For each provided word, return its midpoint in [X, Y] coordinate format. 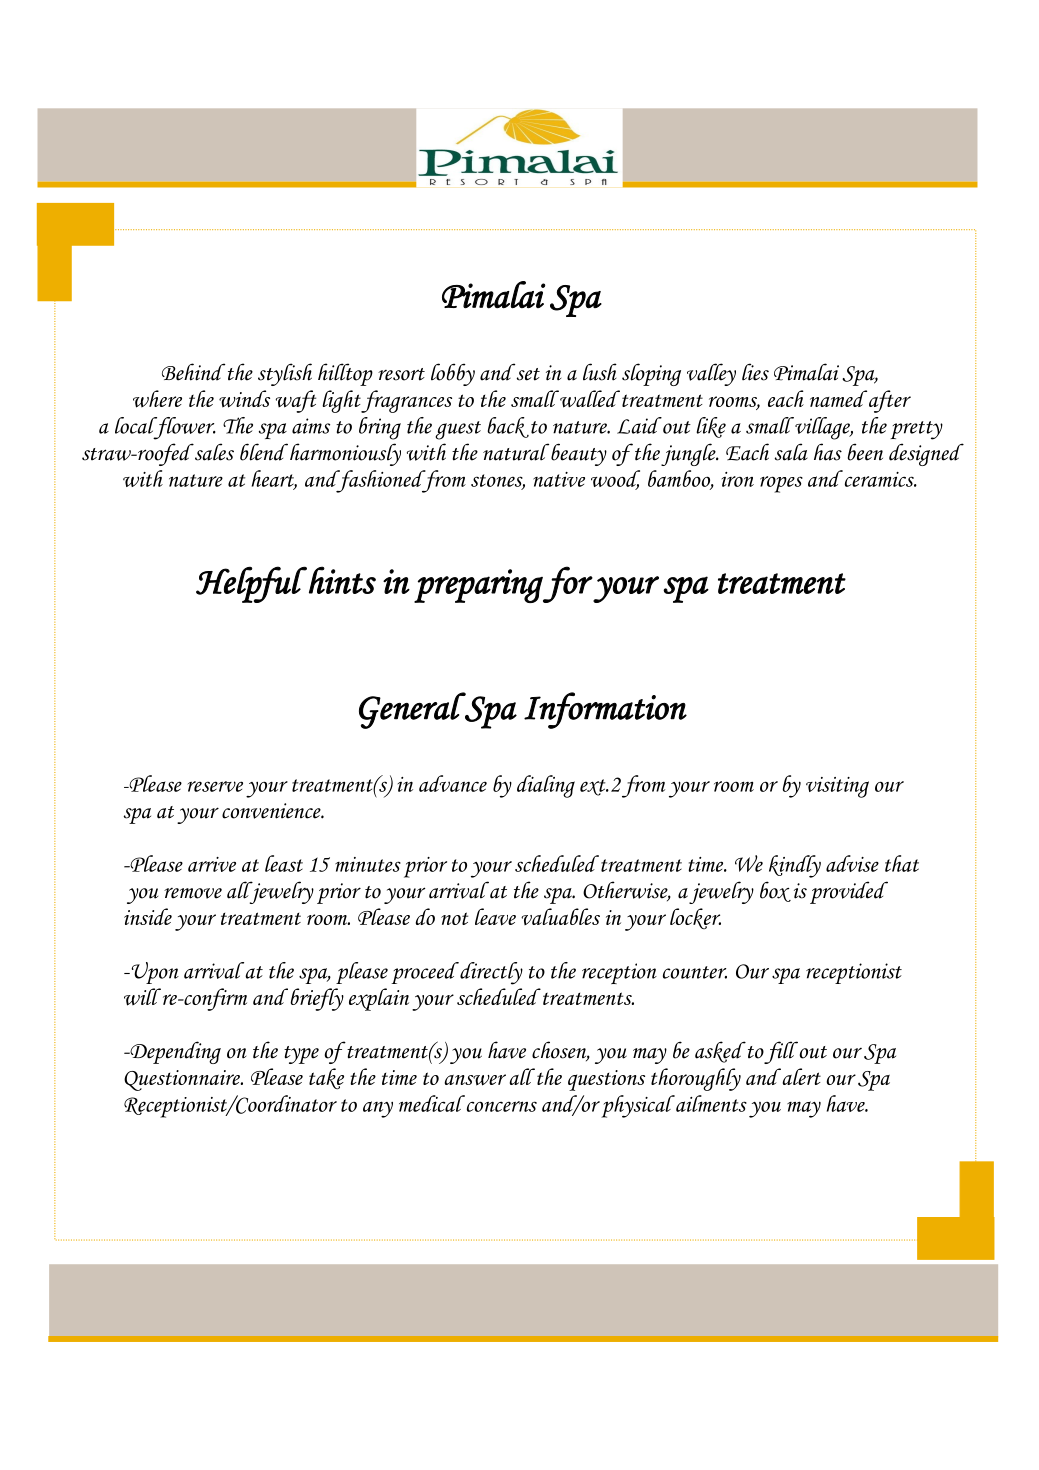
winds [244, 399]
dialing [546, 786]
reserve [215, 786]
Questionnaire [183, 1080]
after [888, 401]
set [527, 373]
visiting [837, 787]
